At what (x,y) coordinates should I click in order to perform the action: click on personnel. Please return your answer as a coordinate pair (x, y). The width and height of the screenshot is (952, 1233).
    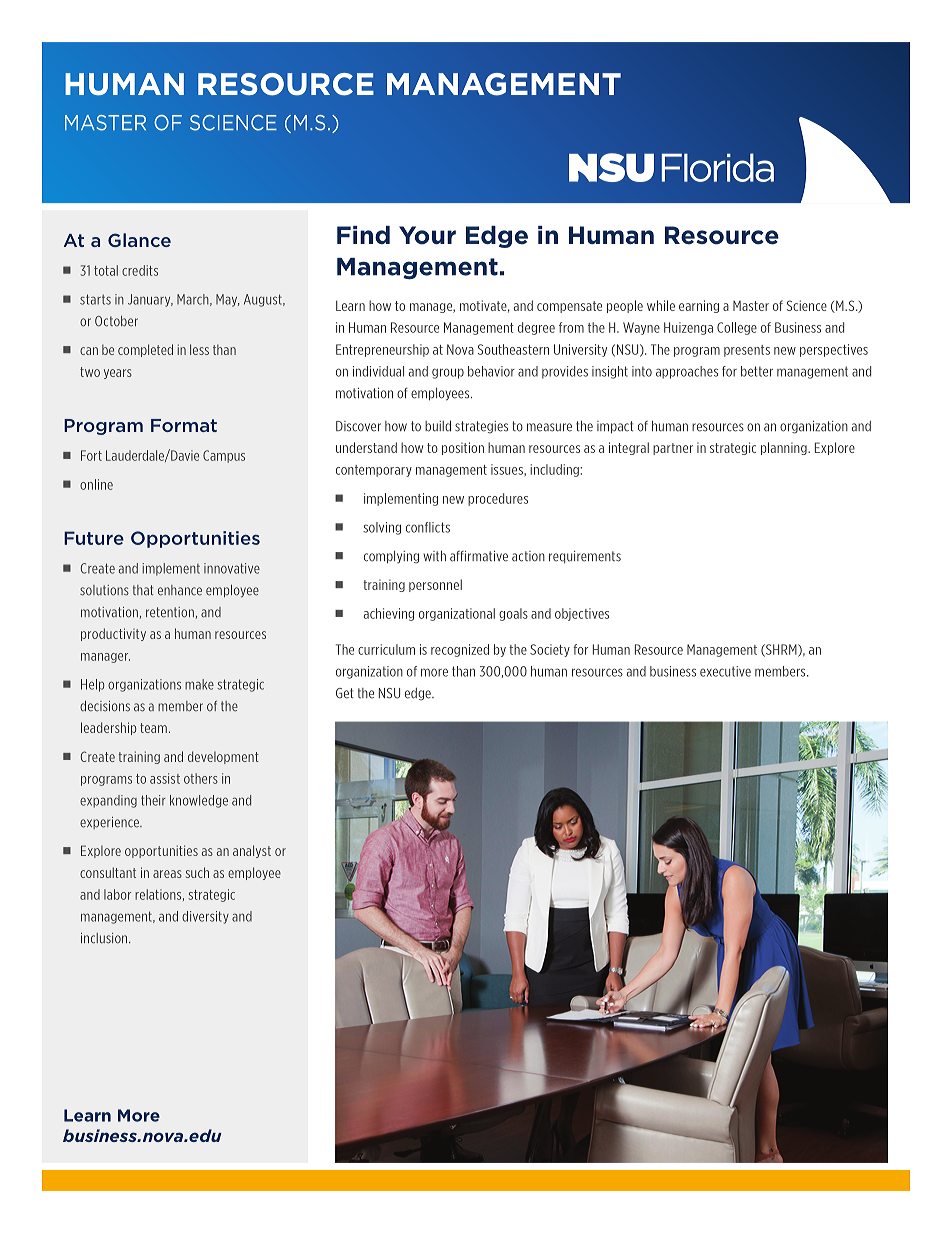
    Looking at the image, I should click on (435, 585).
